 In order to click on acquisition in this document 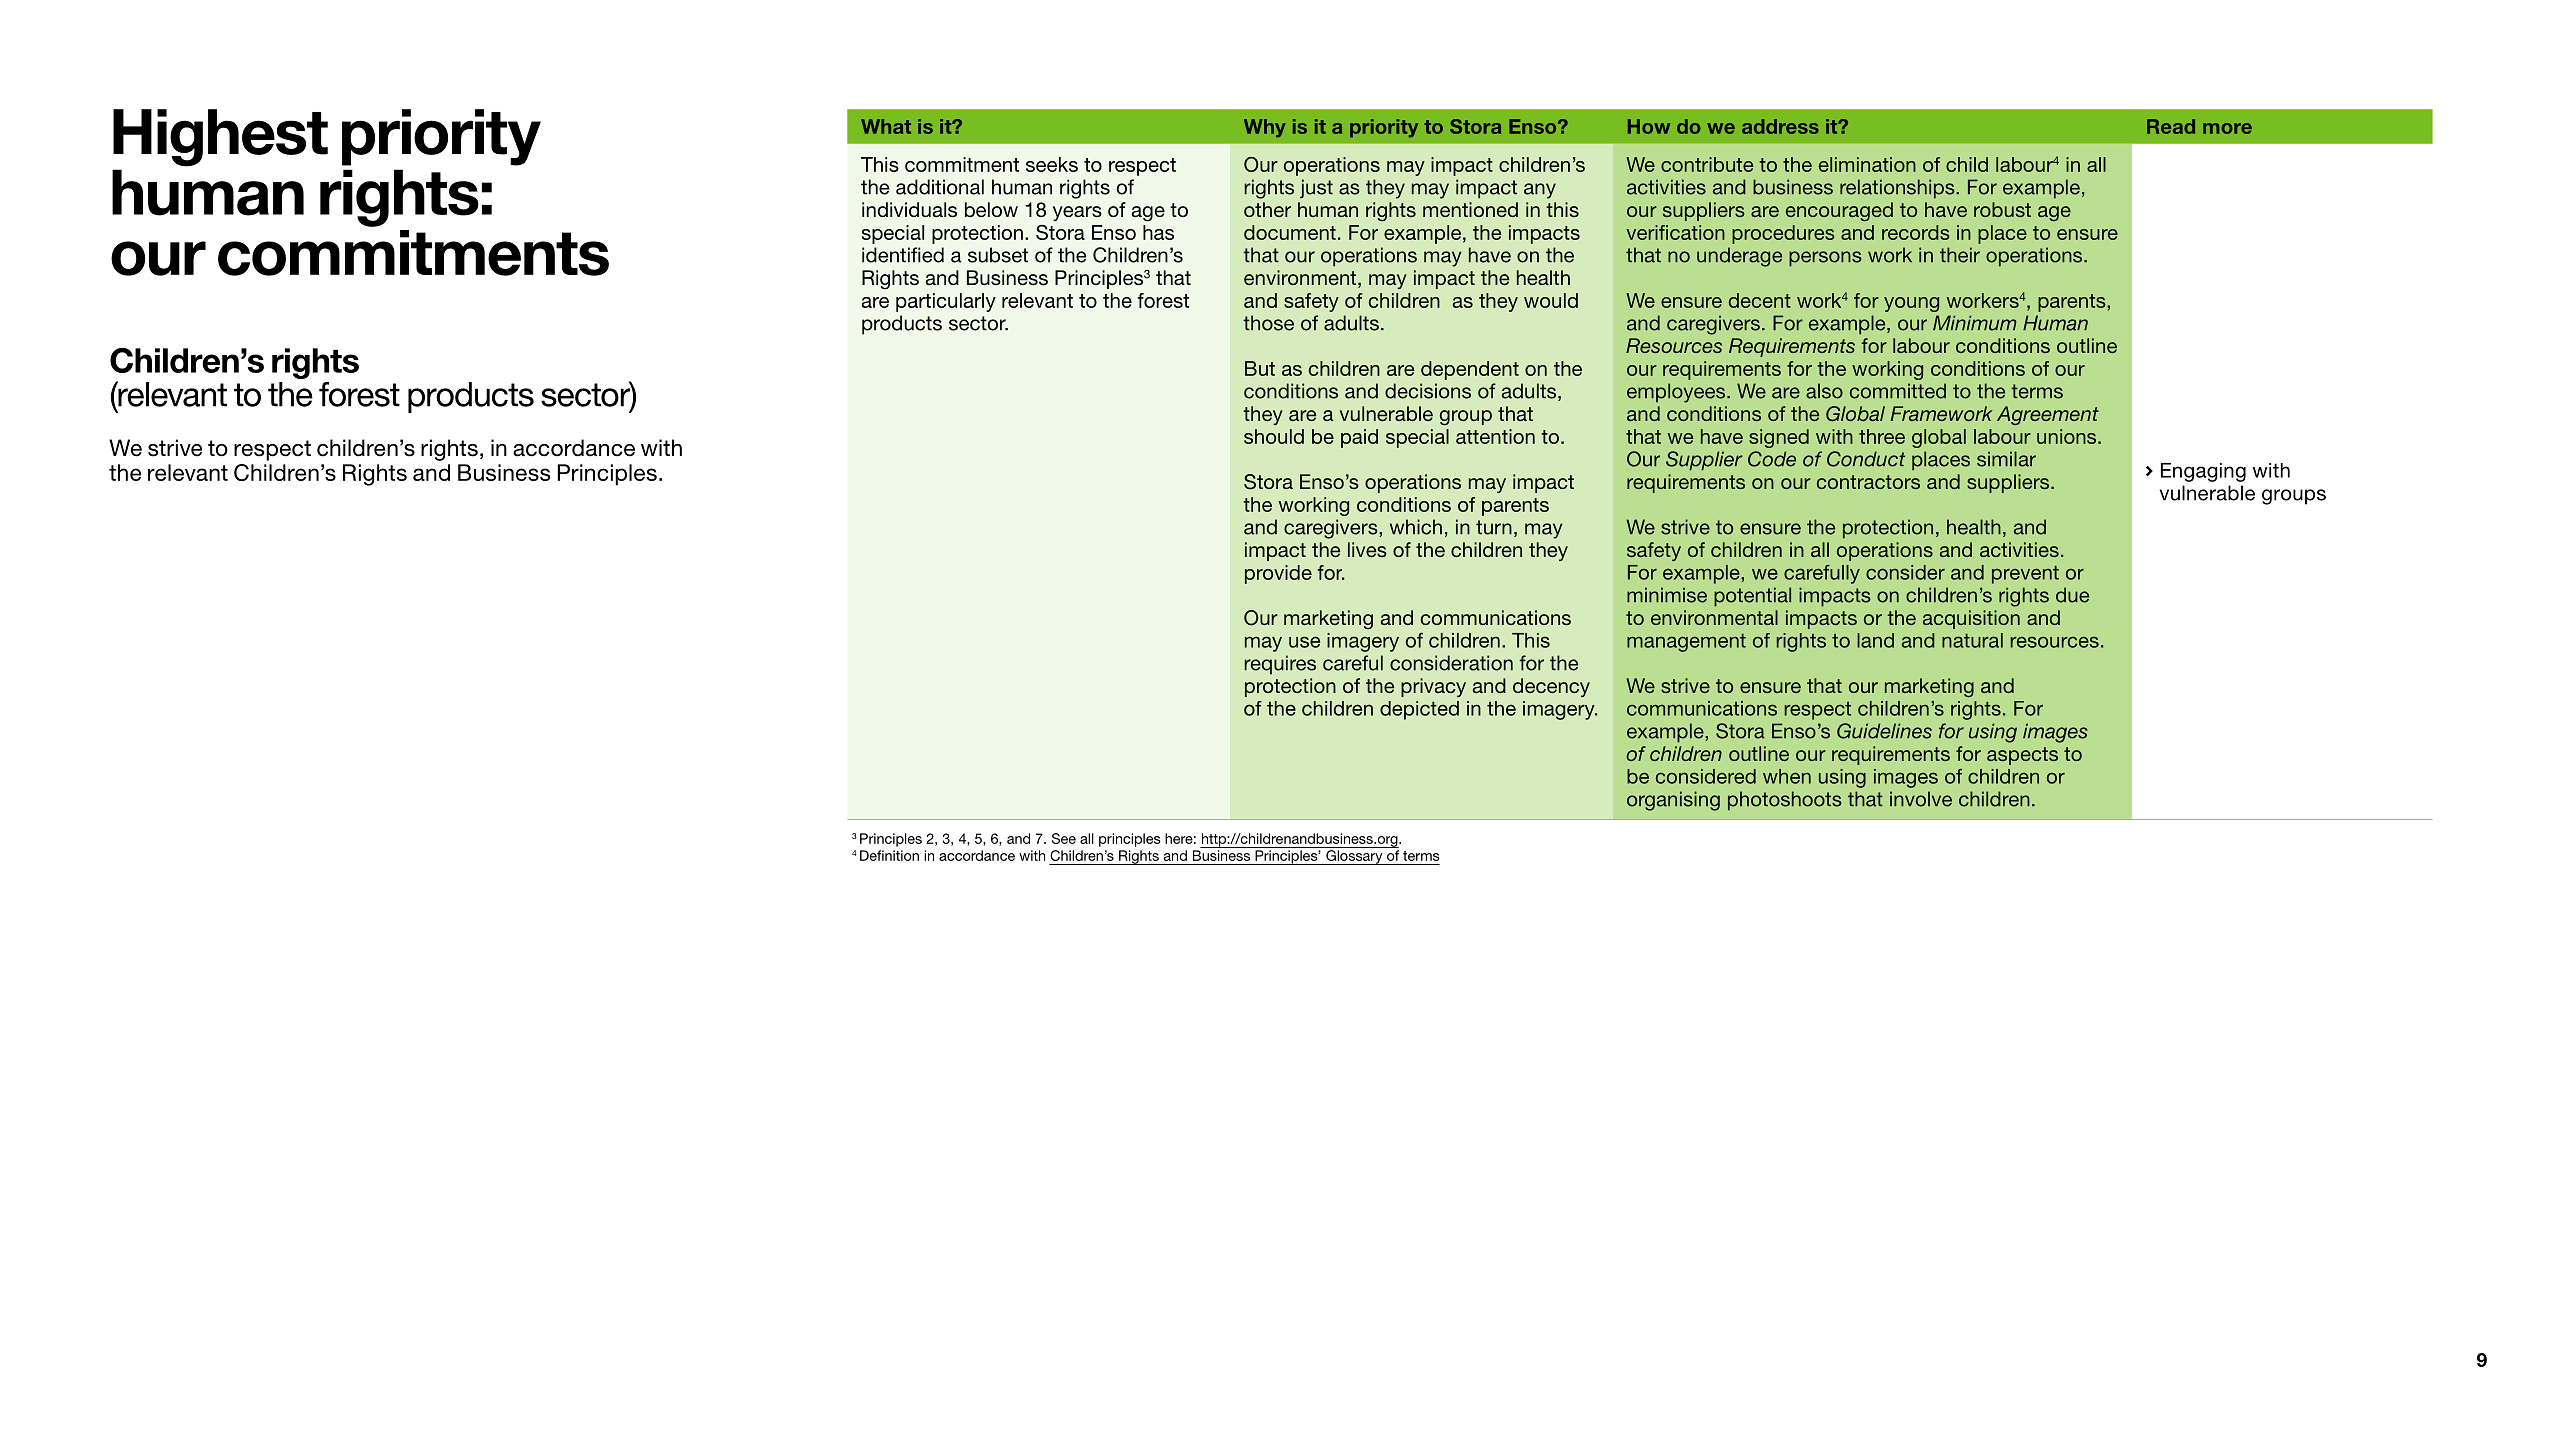, I will do `click(1971, 619)`.
